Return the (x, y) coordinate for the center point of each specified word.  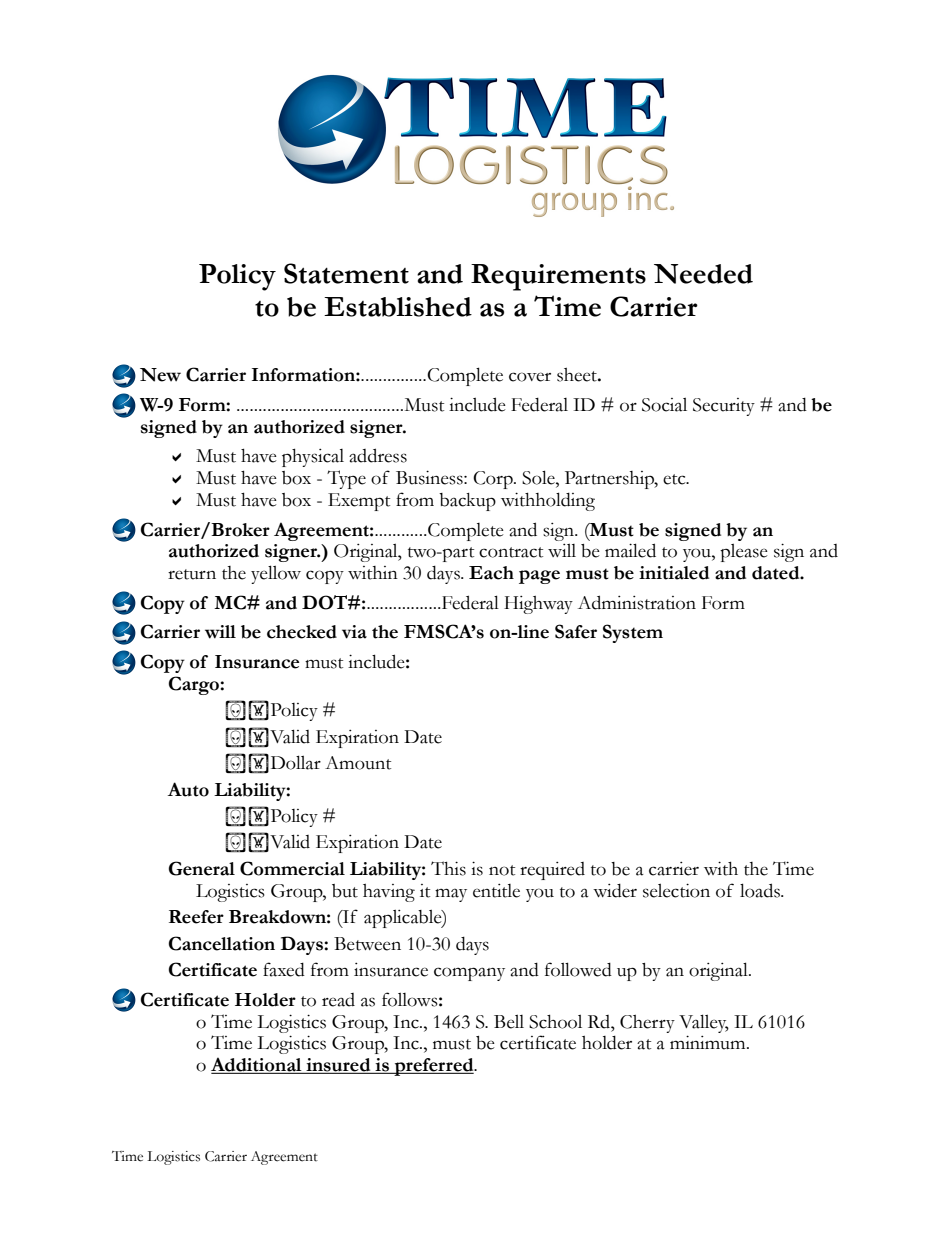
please (744, 552)
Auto (188, 789)
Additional (257, 1065)
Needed (703, 274)
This (448, 868)
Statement (346, 273)
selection (676, 890)
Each (491, 573)
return (192, 574)
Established (398, 307)
